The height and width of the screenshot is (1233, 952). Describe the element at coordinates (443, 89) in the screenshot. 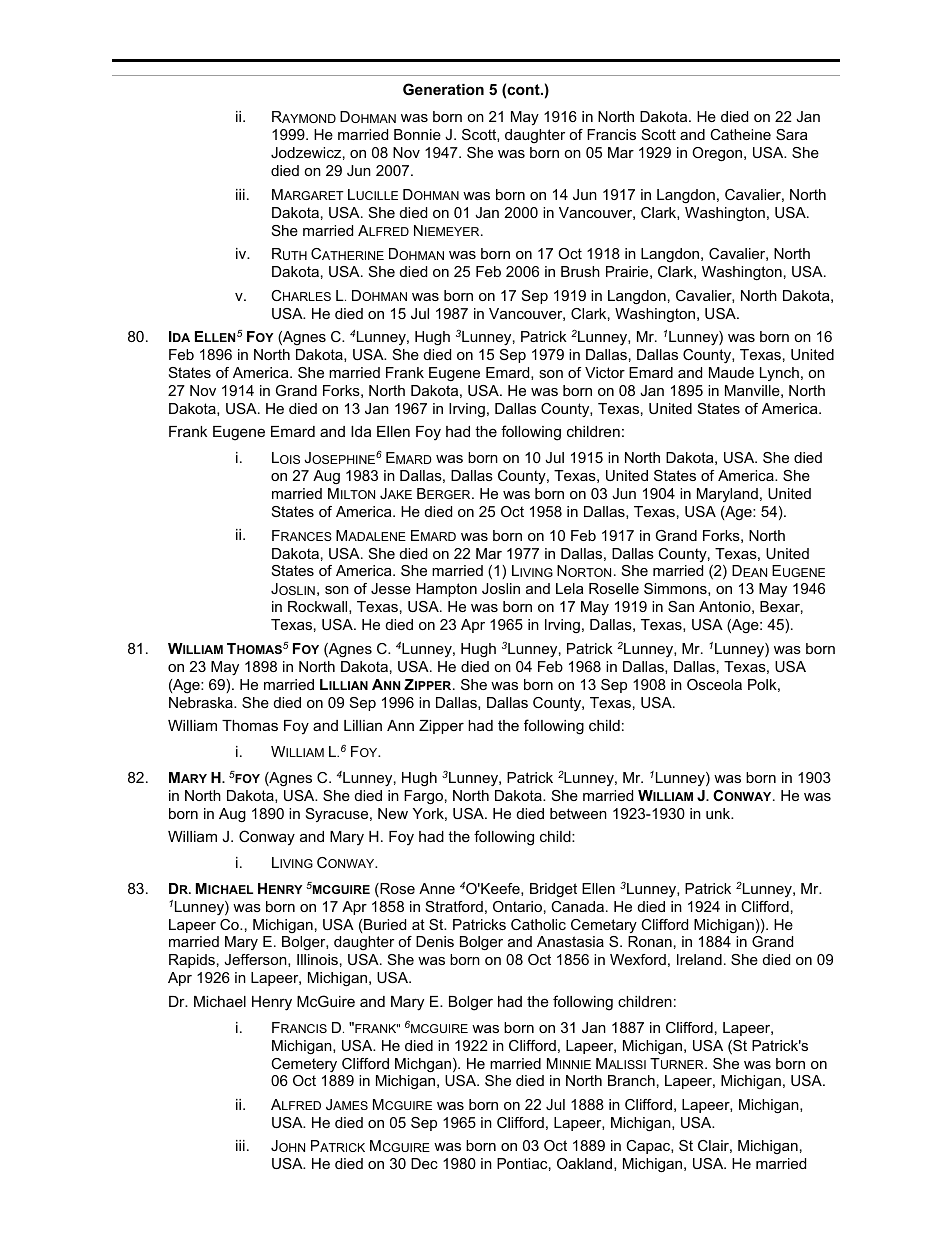

I see `Generation` at that location.
